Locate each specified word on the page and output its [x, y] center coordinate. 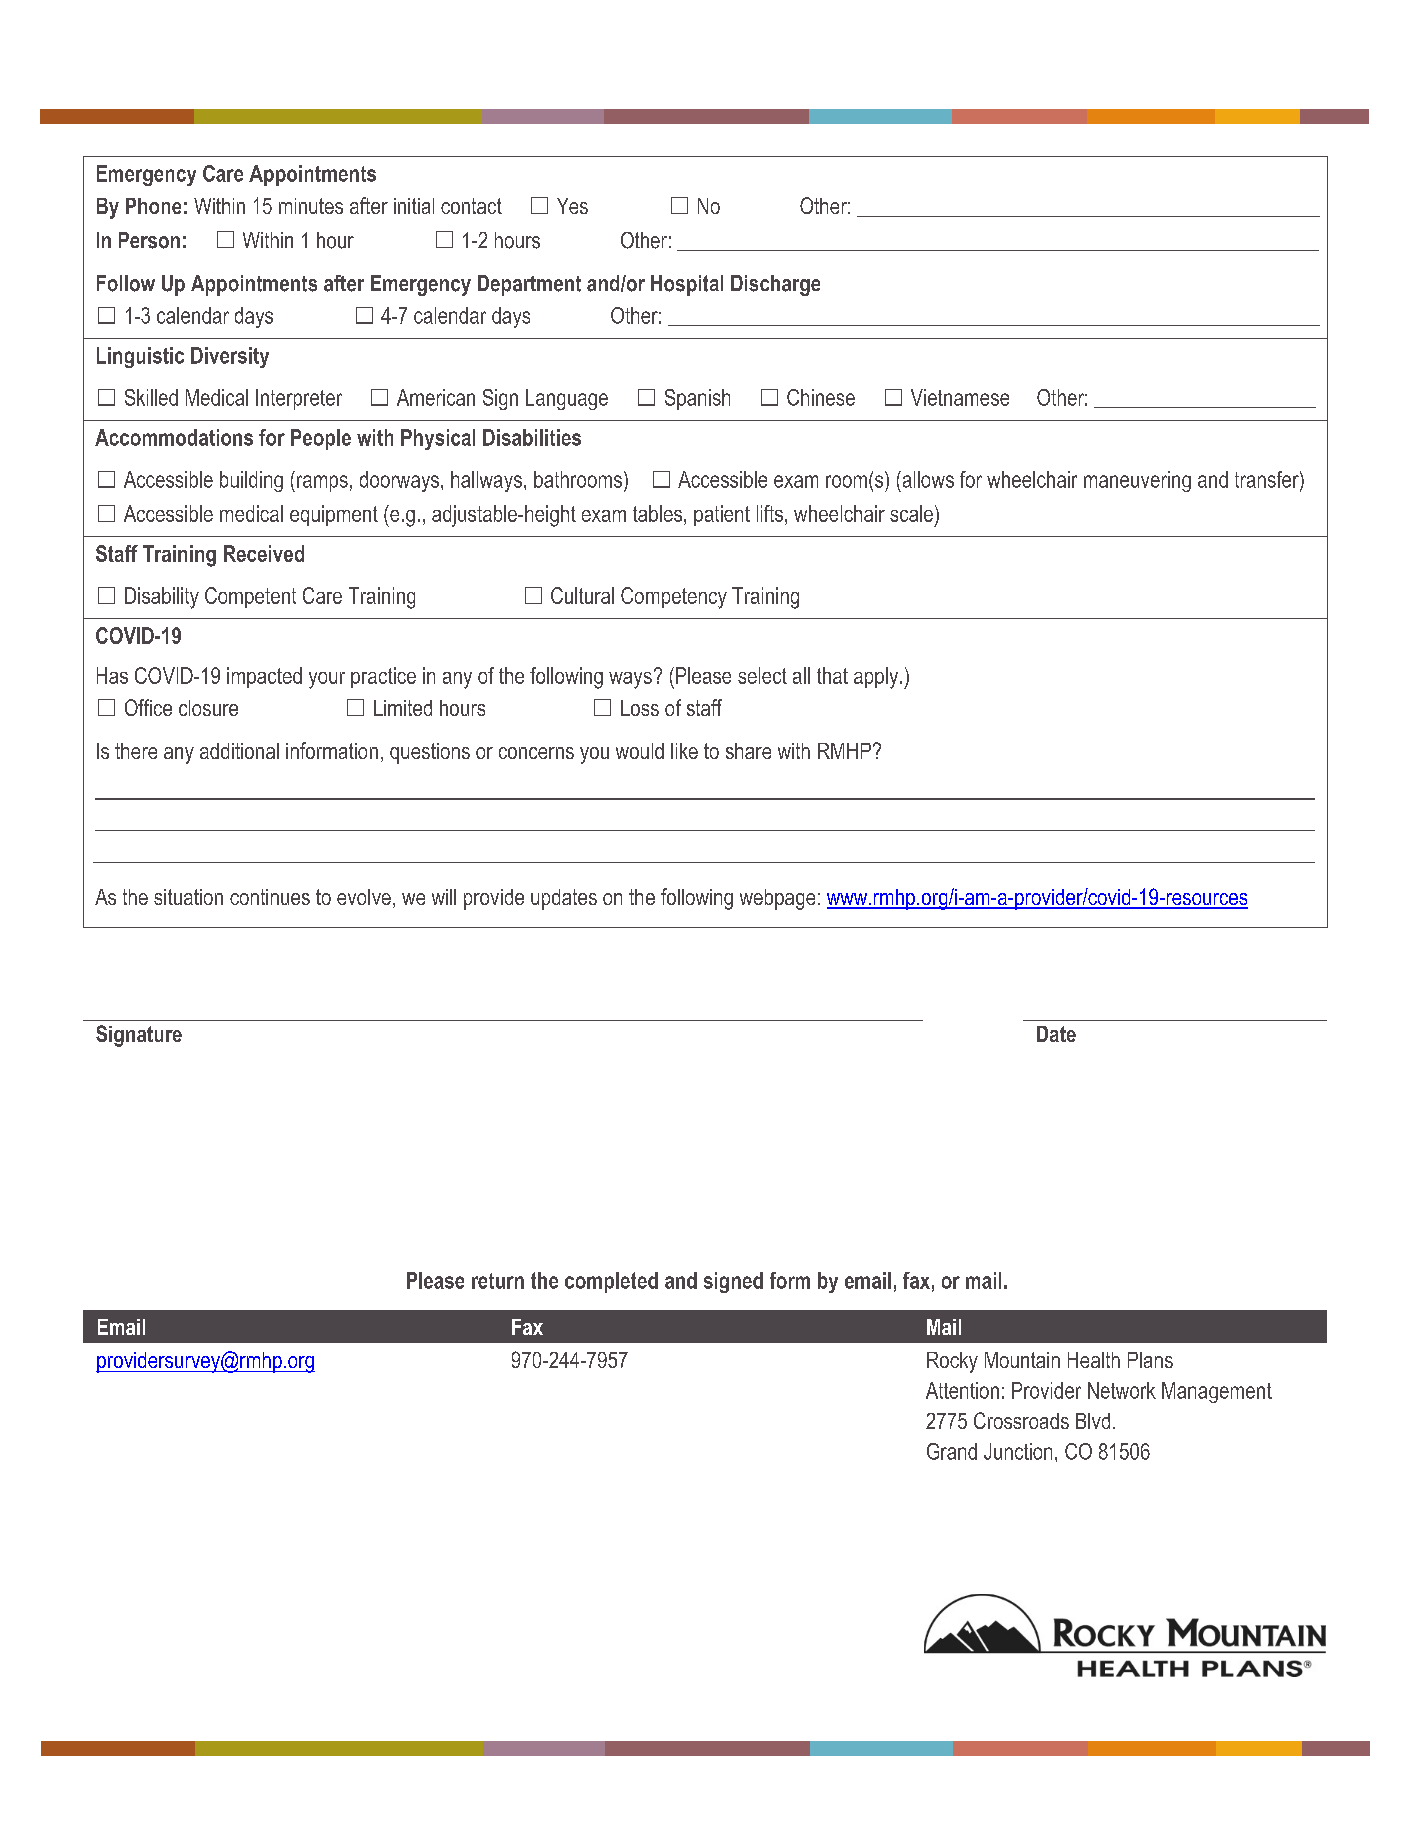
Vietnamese [960, 397]
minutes [311, 206]
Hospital [687, 285]
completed [611, 1282]
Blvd [1093, 1421]
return [498, 1281]
